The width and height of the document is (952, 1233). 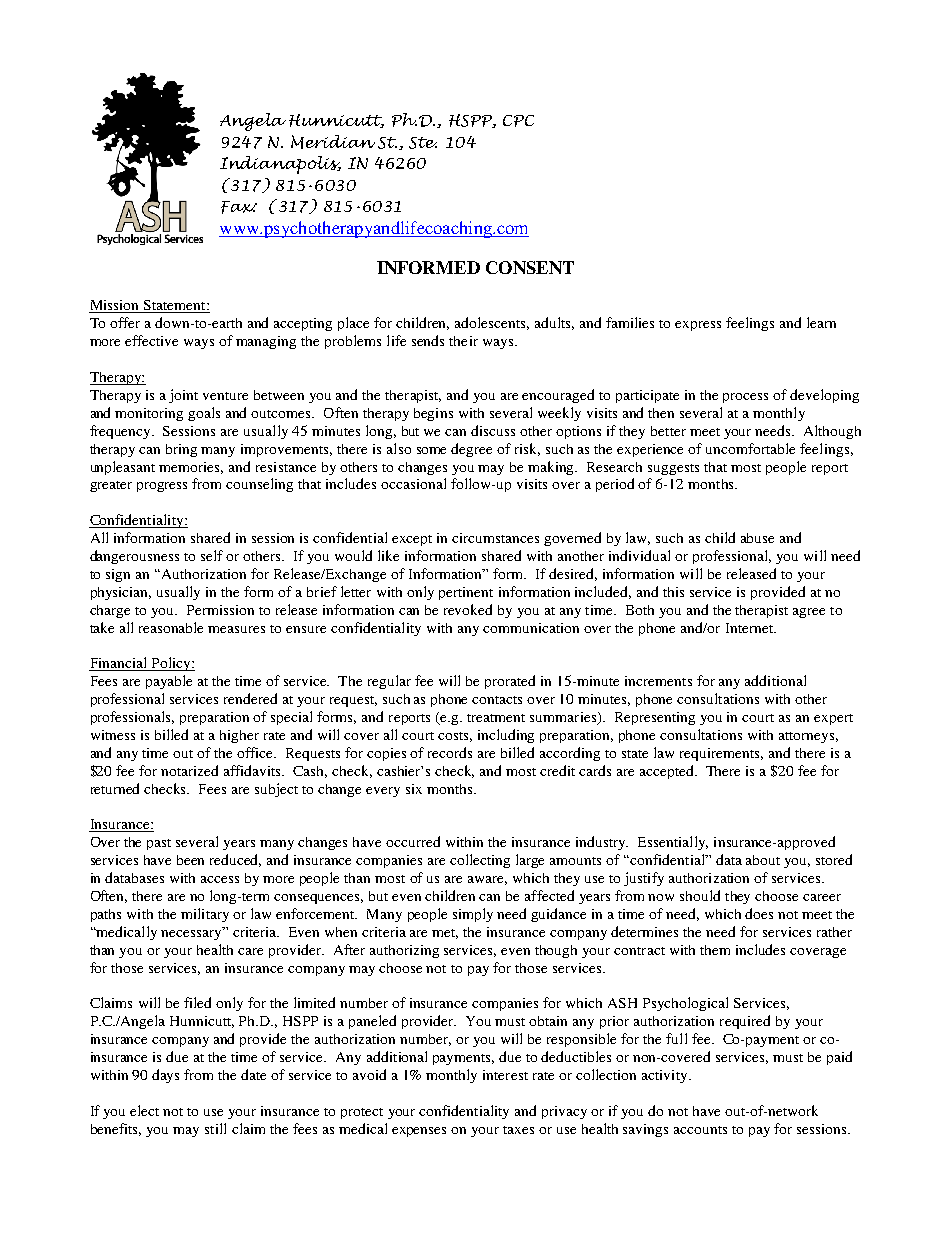 I want to click on records, so click(x=450, y=752).
